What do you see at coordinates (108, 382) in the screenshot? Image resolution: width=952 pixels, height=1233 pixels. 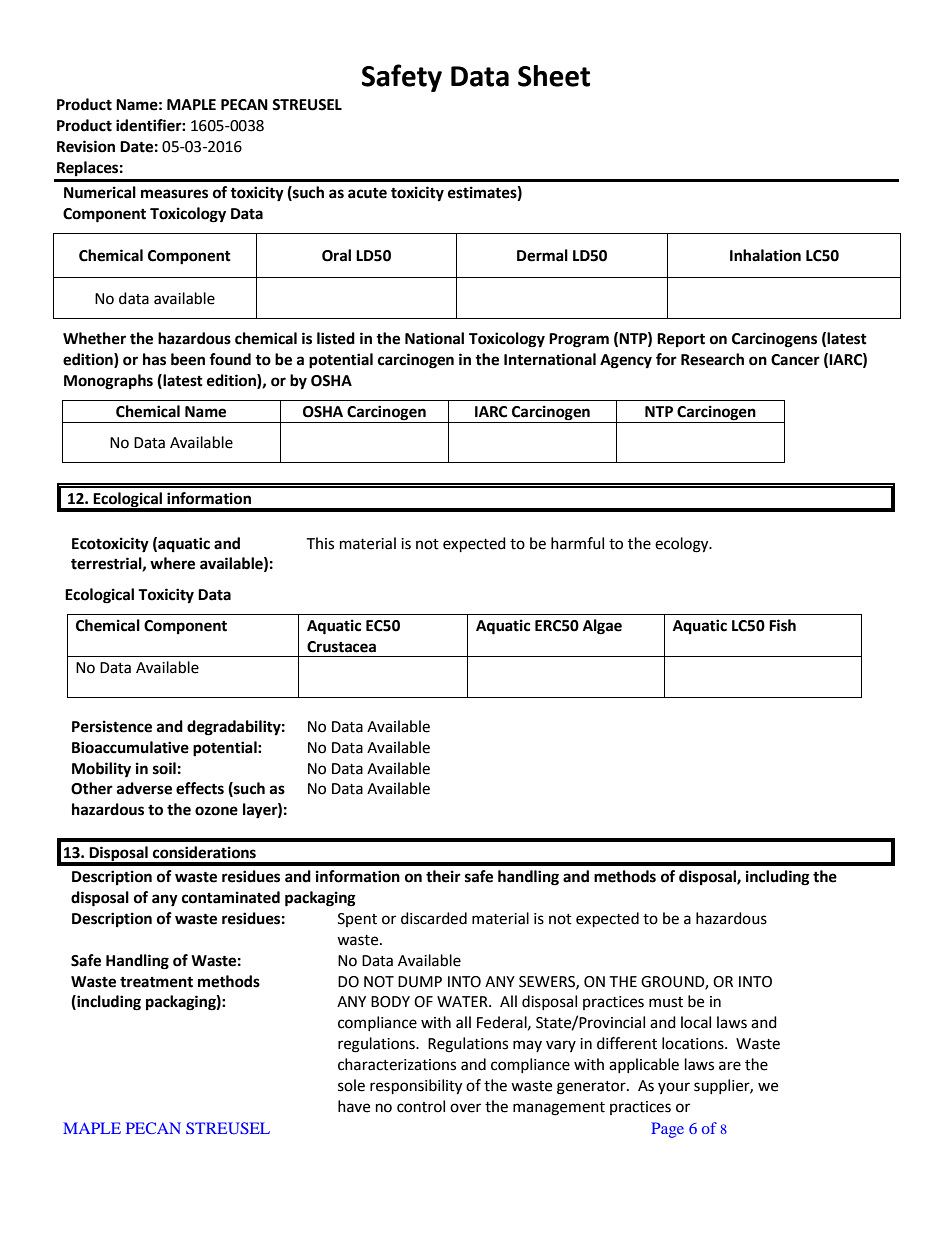 I see `Monographs` at bounding box center [108, 382].
